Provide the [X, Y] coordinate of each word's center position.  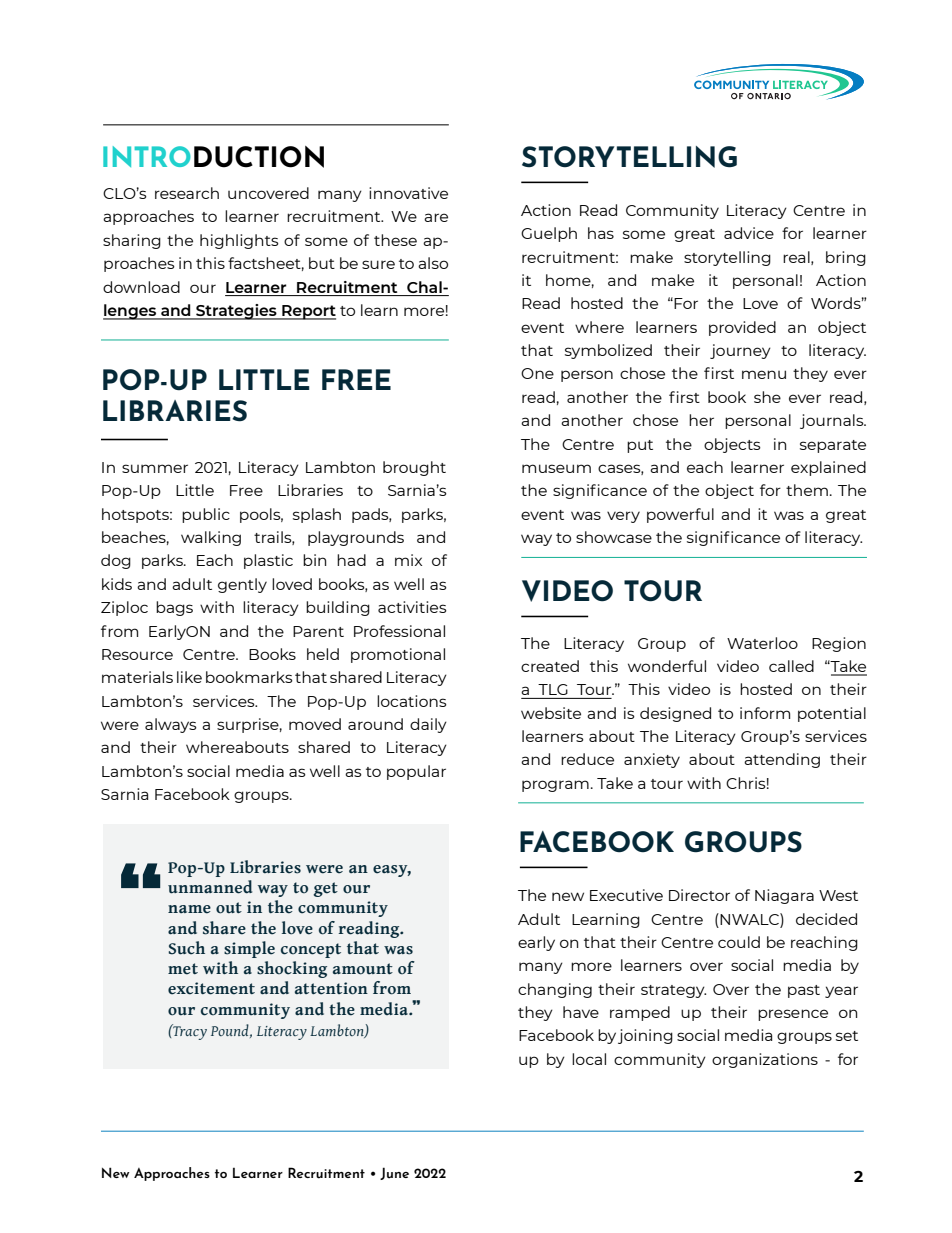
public [206, 515]
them [807, 490]
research [187, 193]
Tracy [189, 1032]
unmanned [210, 887]
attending [782, 760]
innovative [408, 193]
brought [414, 468]
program [555, 786]
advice [749, 233]
